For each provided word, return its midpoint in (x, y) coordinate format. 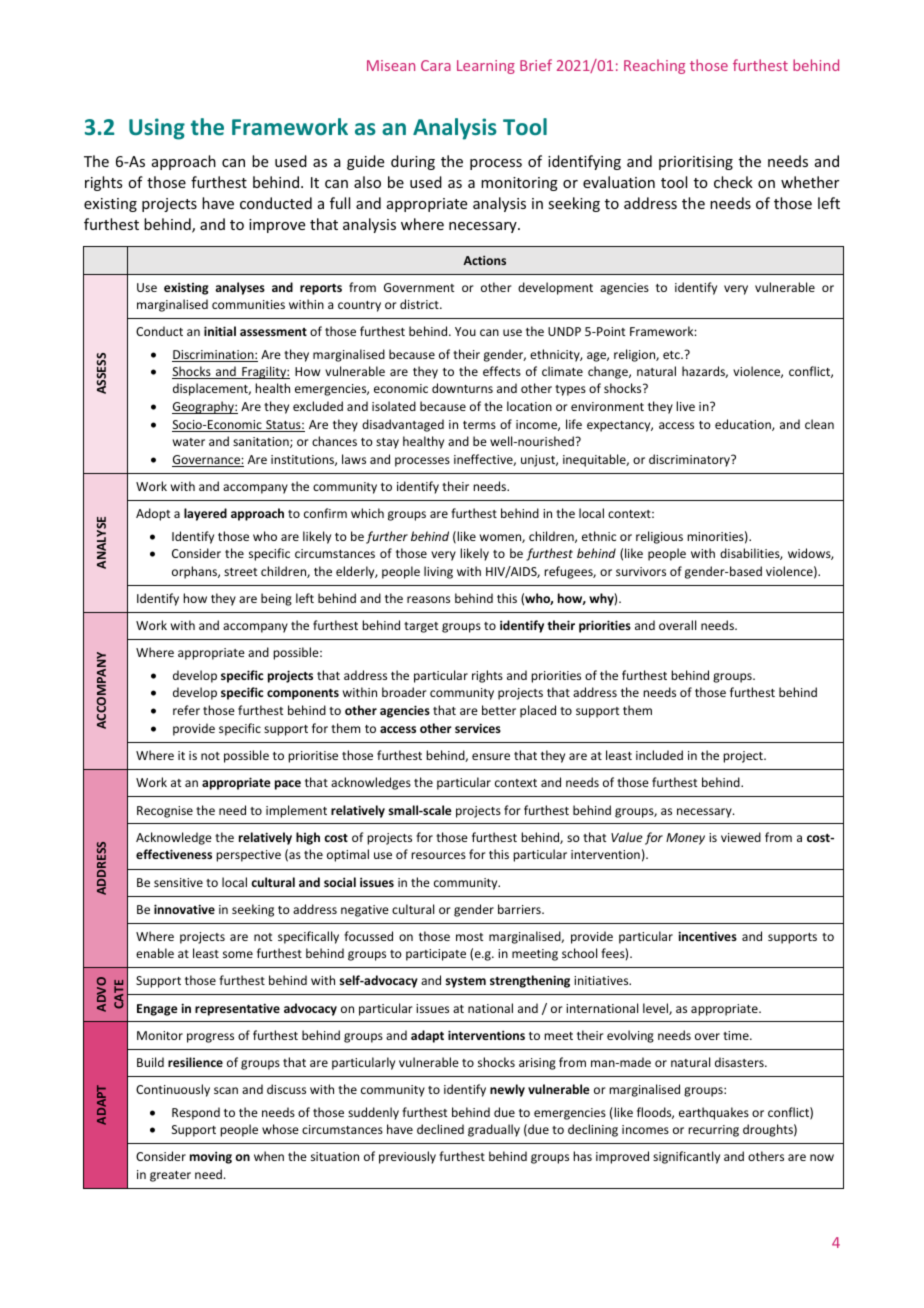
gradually (494, 1130)
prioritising (696, 163)
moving (211, 1157)
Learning (486, 67)
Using (157, 129)
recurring (713, 1131)
